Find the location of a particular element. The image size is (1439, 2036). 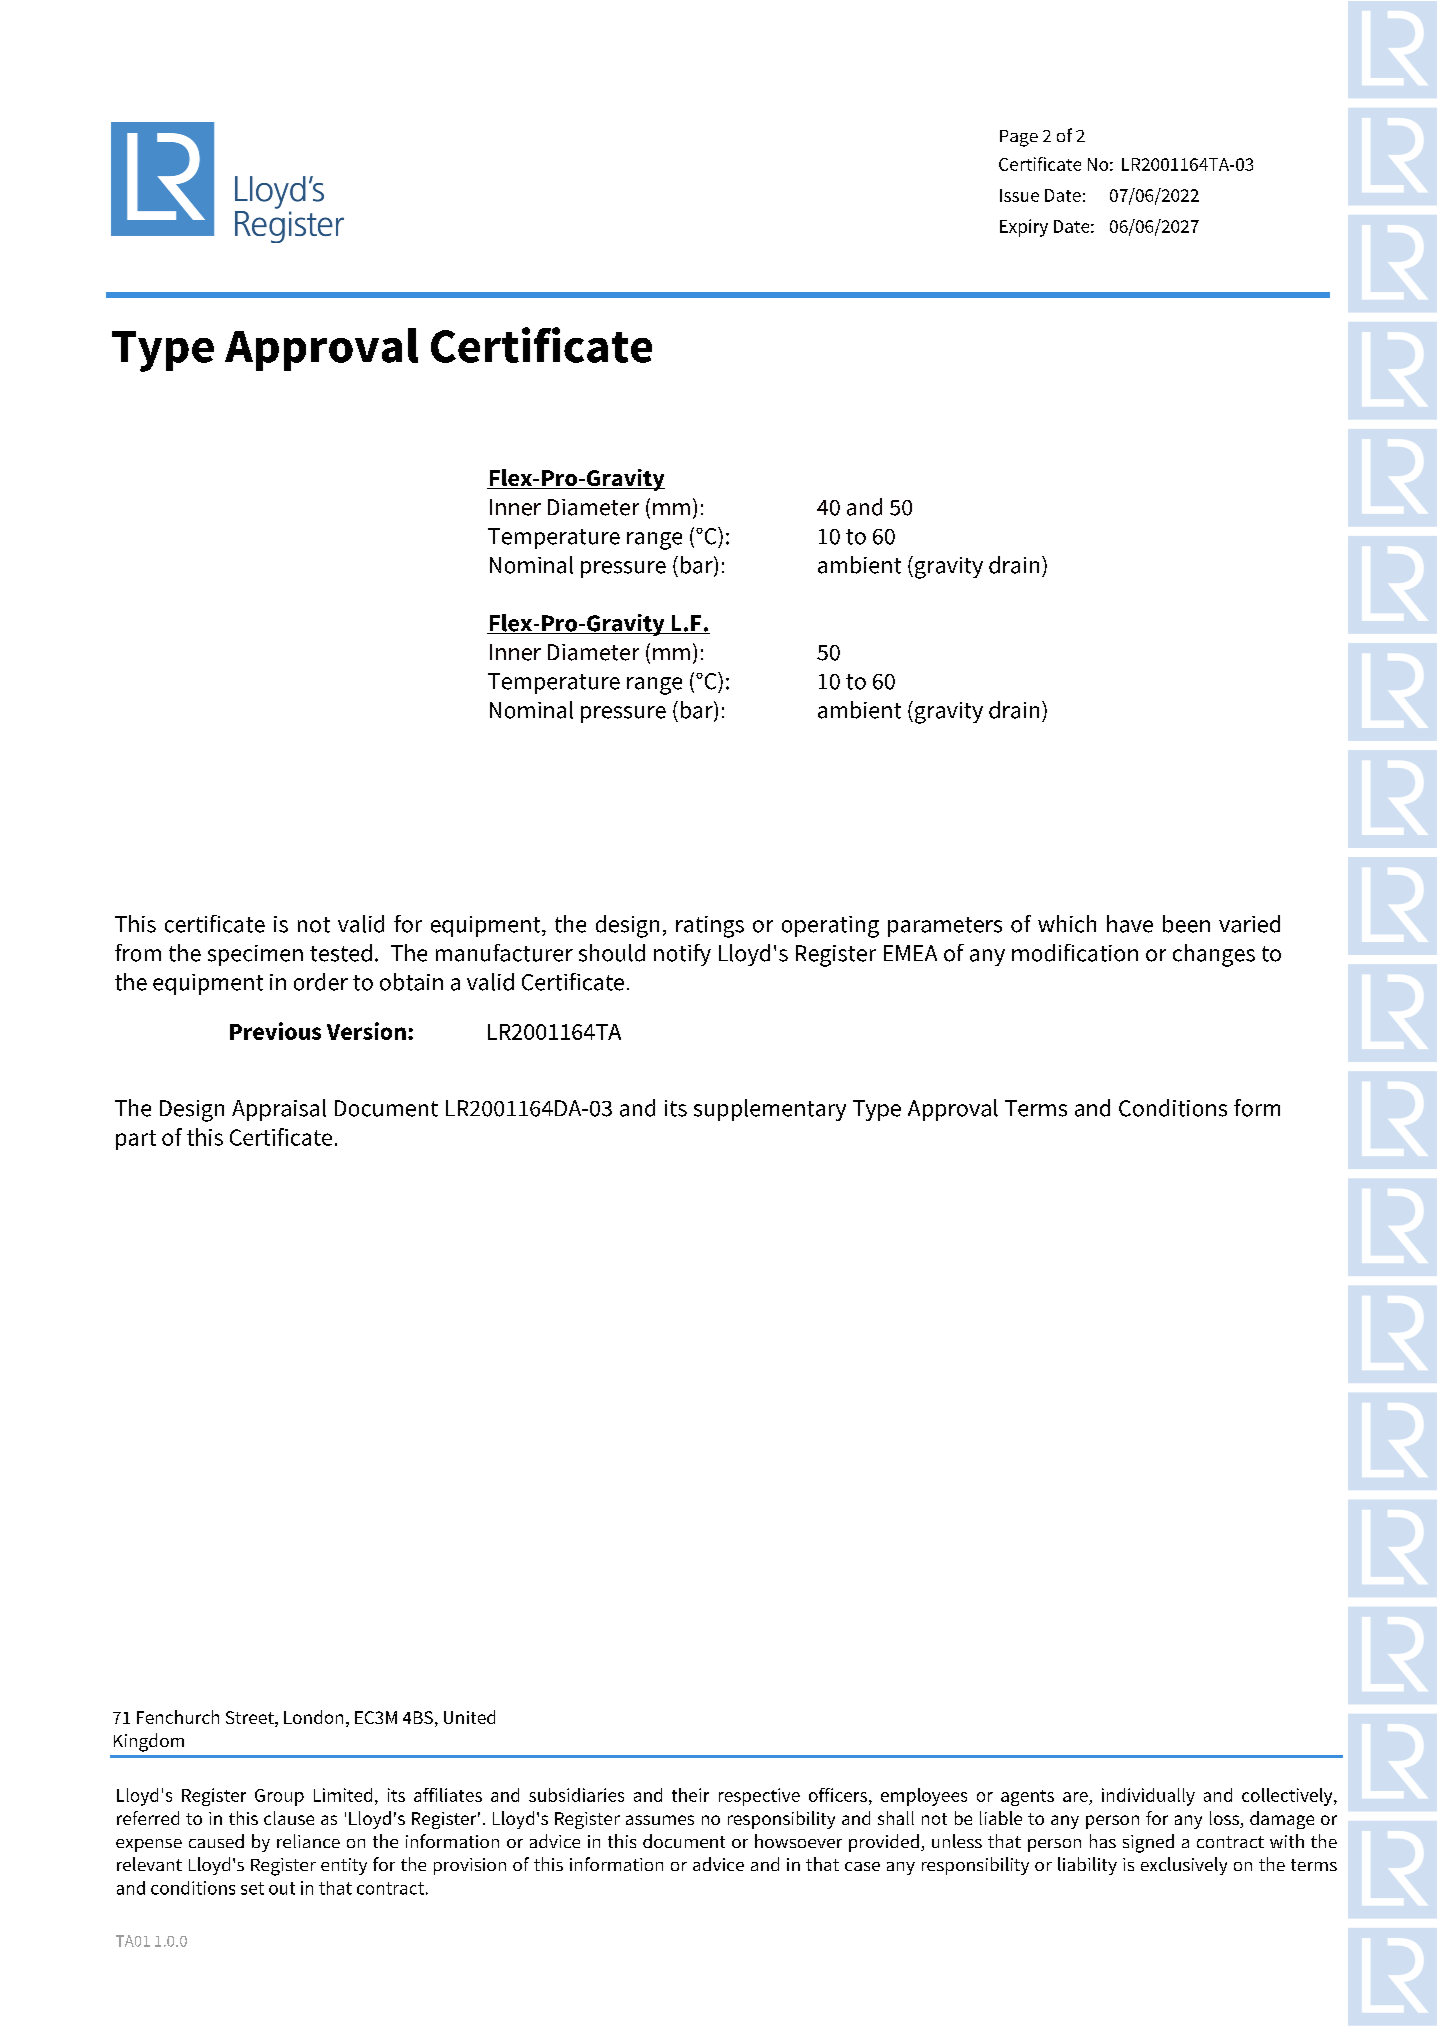

Page is located at coordinates (1019, 138).
